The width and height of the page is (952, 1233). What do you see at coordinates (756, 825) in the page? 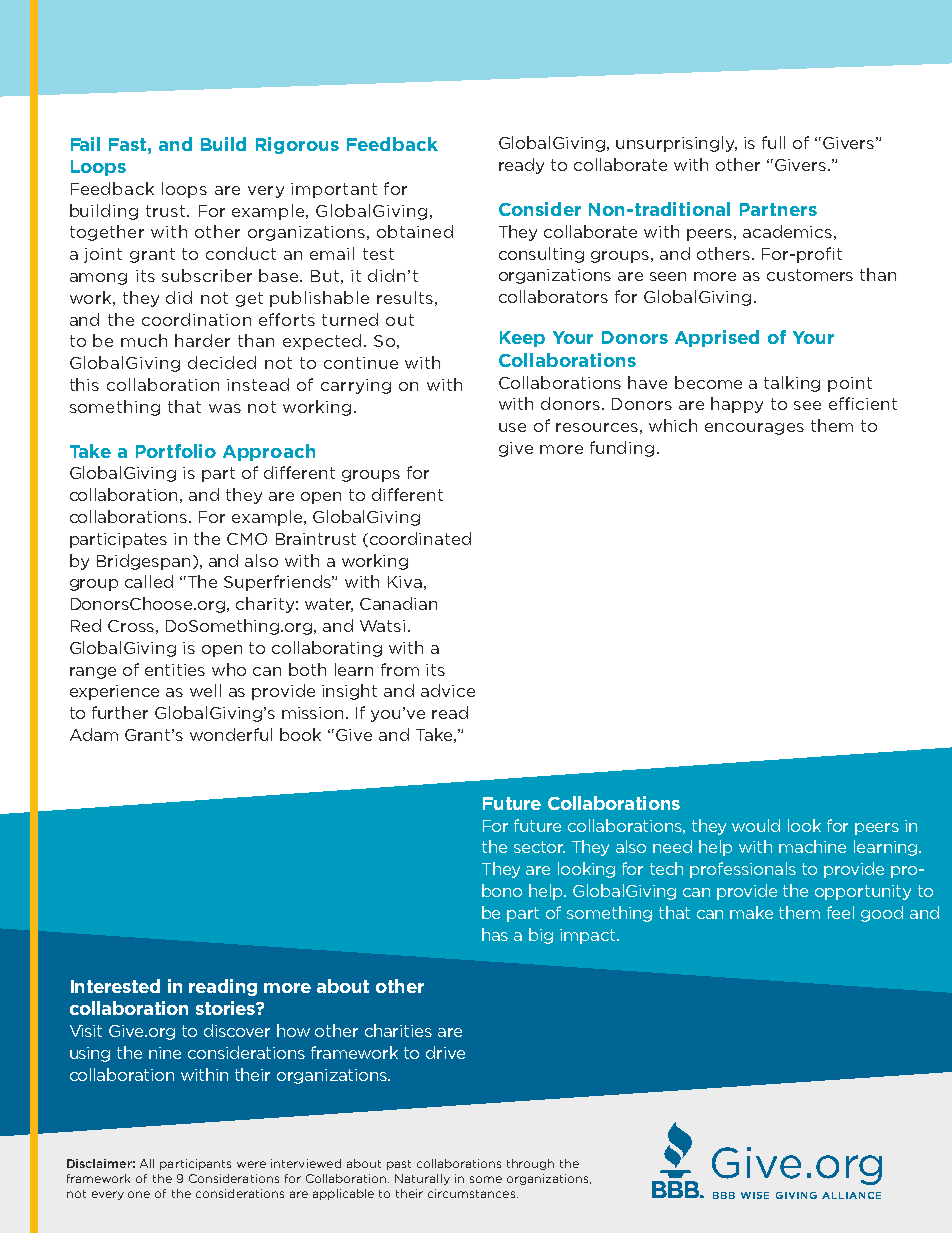
I see `would` at bounding box center [756, 825].
